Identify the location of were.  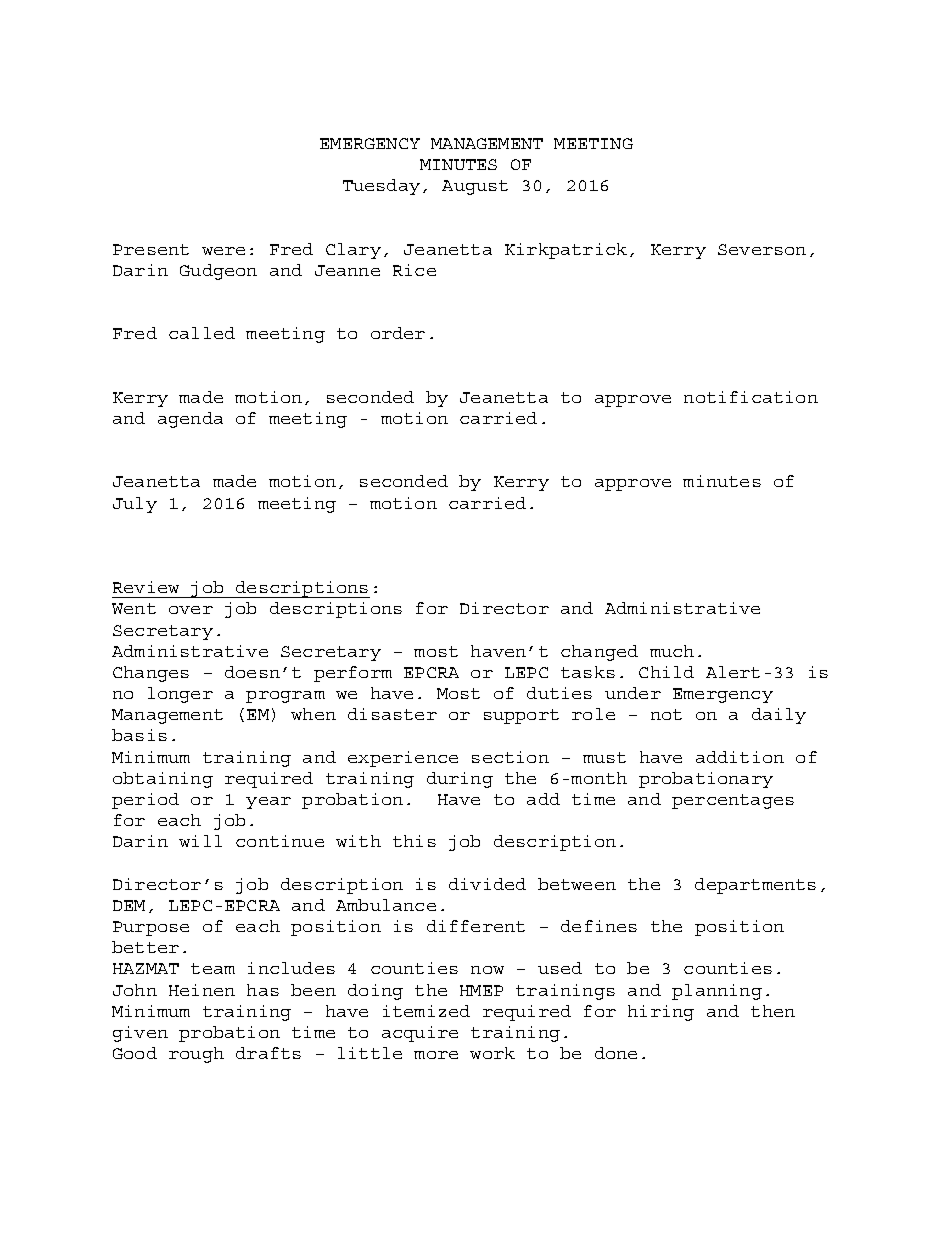
(223, 251).
